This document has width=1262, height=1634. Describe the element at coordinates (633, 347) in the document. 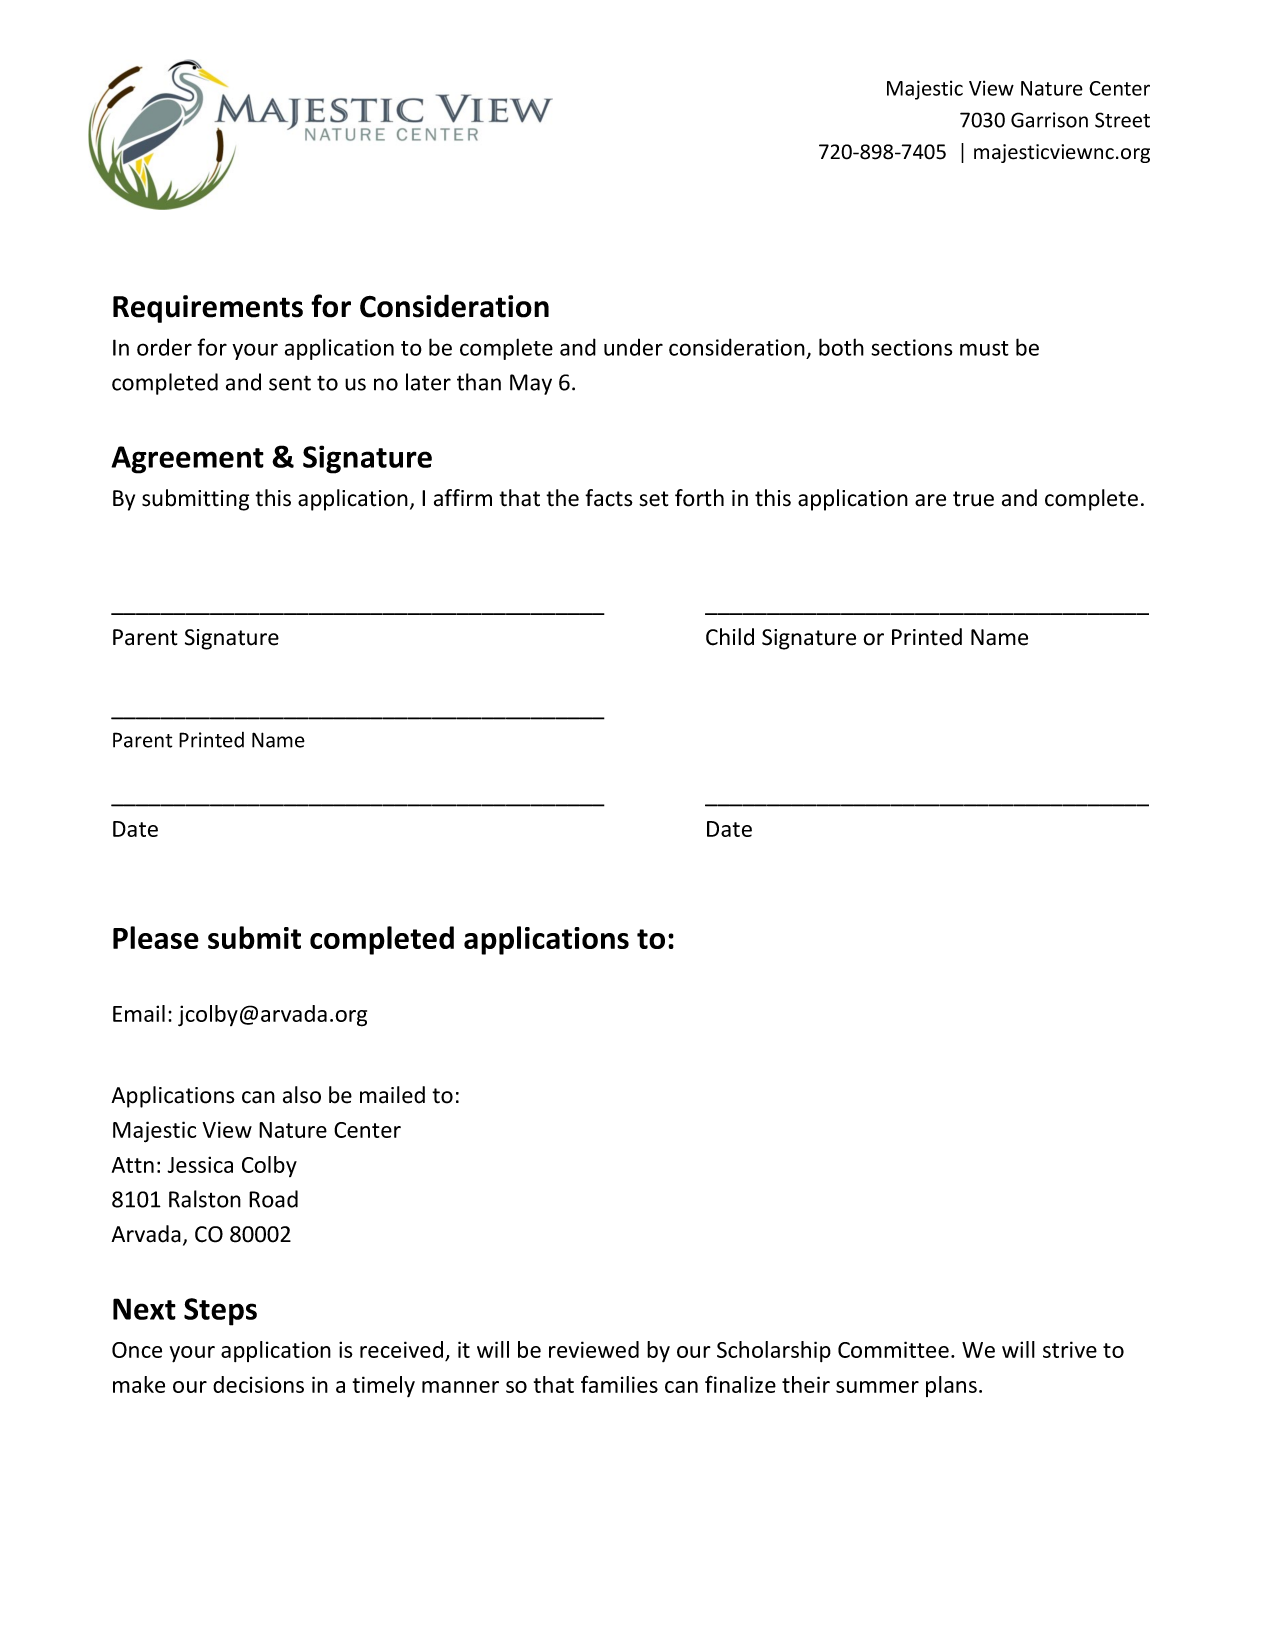

I see `under` at that location.
